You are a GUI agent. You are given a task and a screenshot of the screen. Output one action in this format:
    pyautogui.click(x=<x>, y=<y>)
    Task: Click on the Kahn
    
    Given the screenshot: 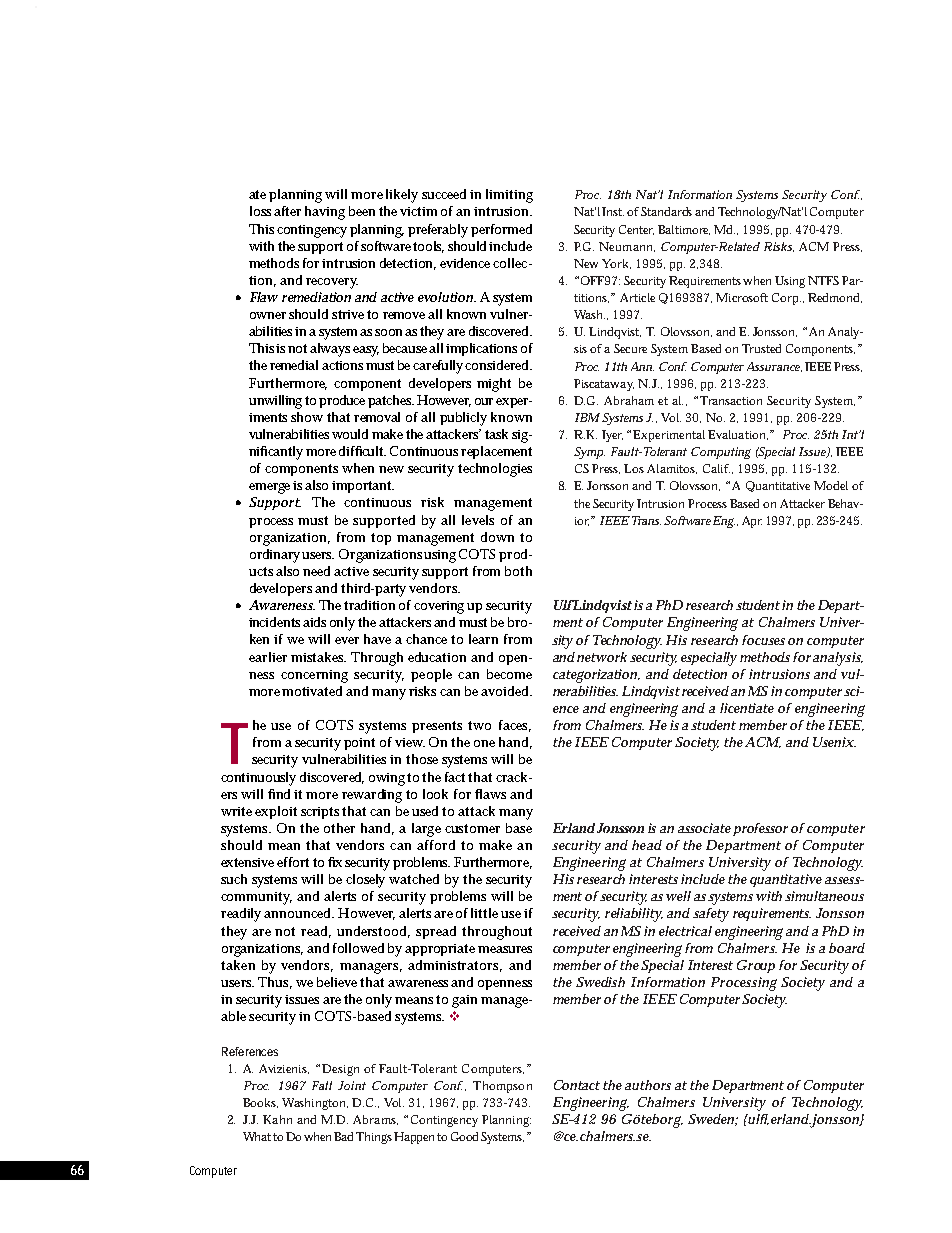 What is the action you would take?
    pyautogui.click(x=277, y=1119)
